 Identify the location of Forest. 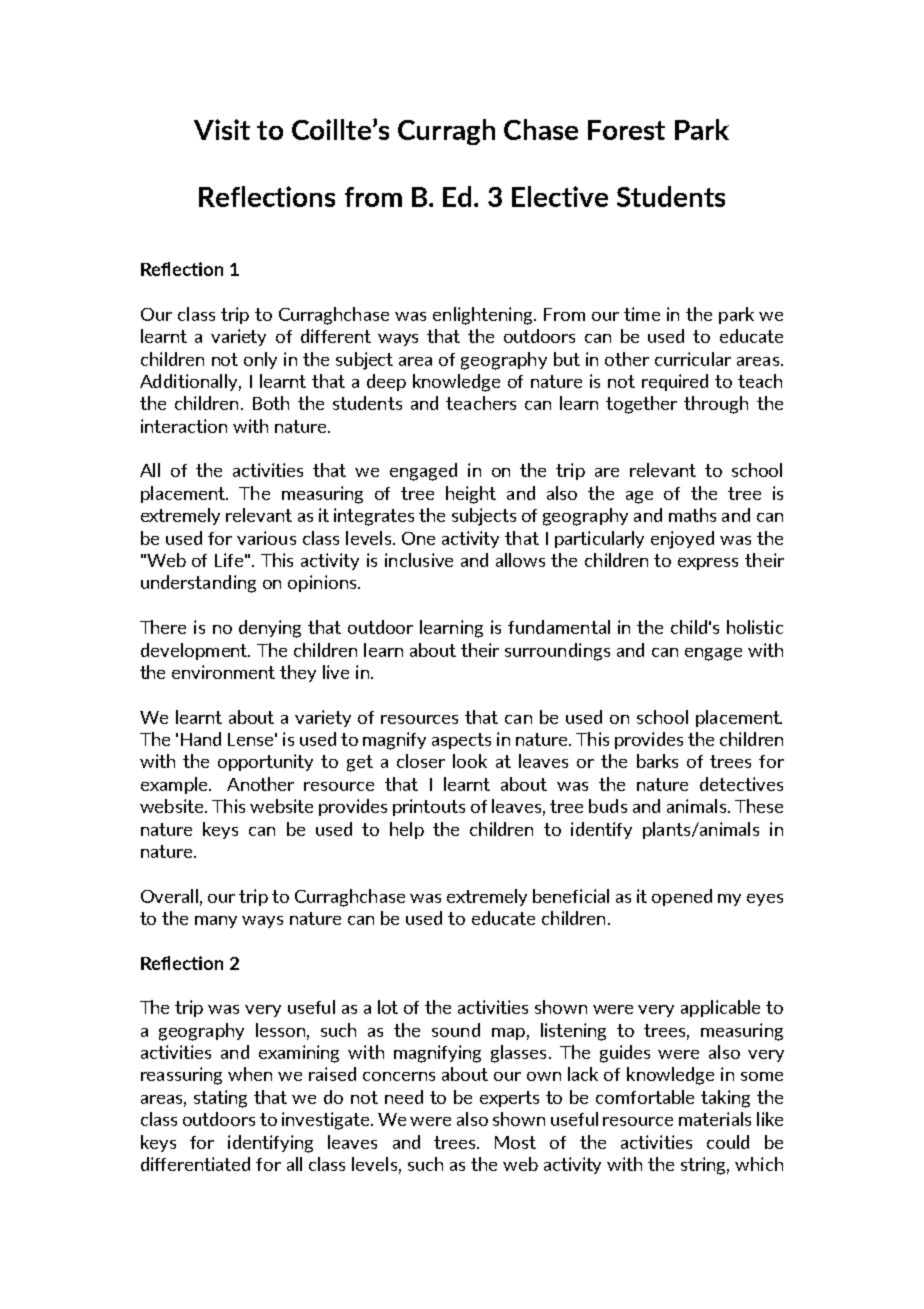
(626, 130).
